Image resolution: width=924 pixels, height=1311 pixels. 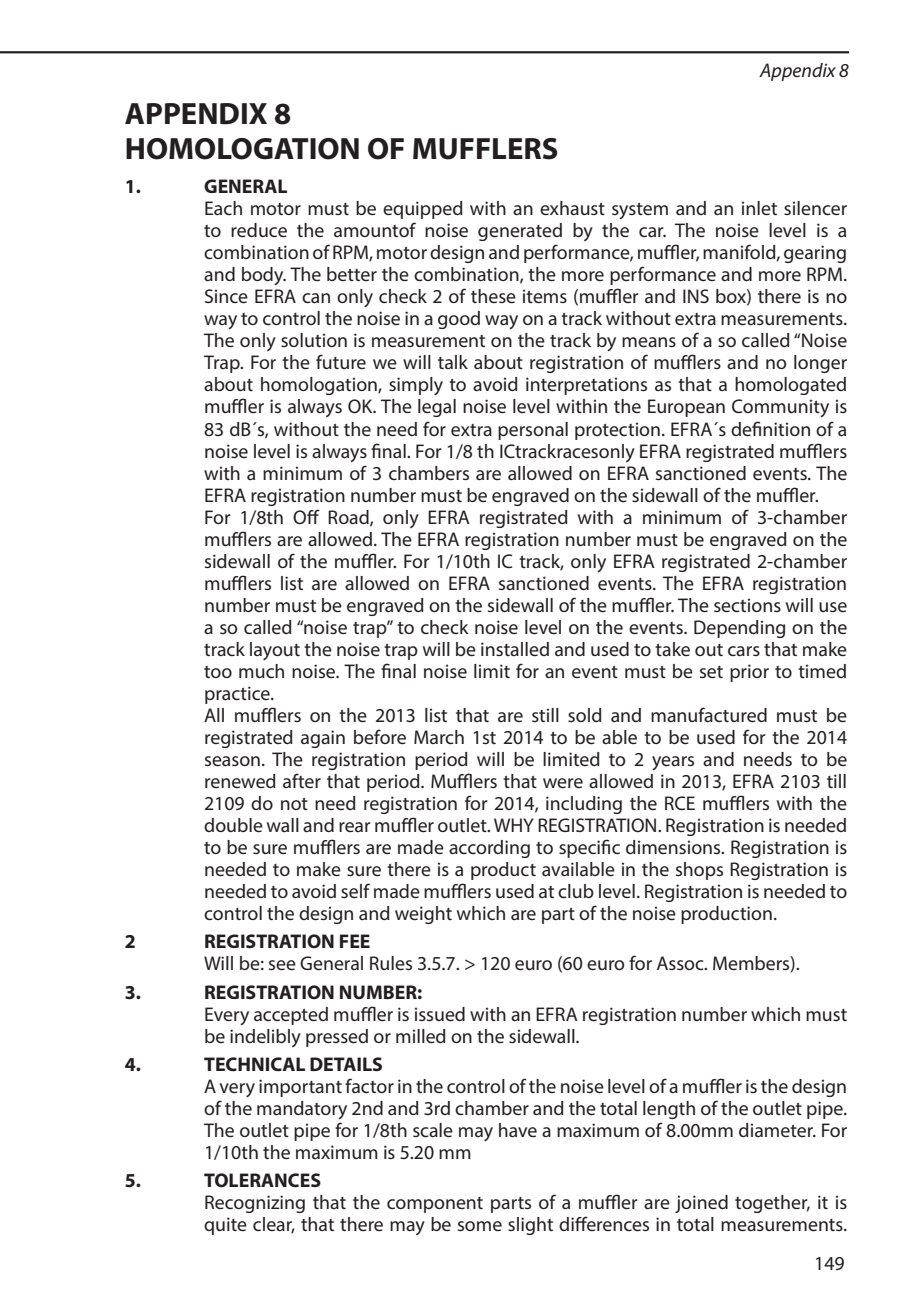 I want to click on generated, so click(x=520, y=232).
